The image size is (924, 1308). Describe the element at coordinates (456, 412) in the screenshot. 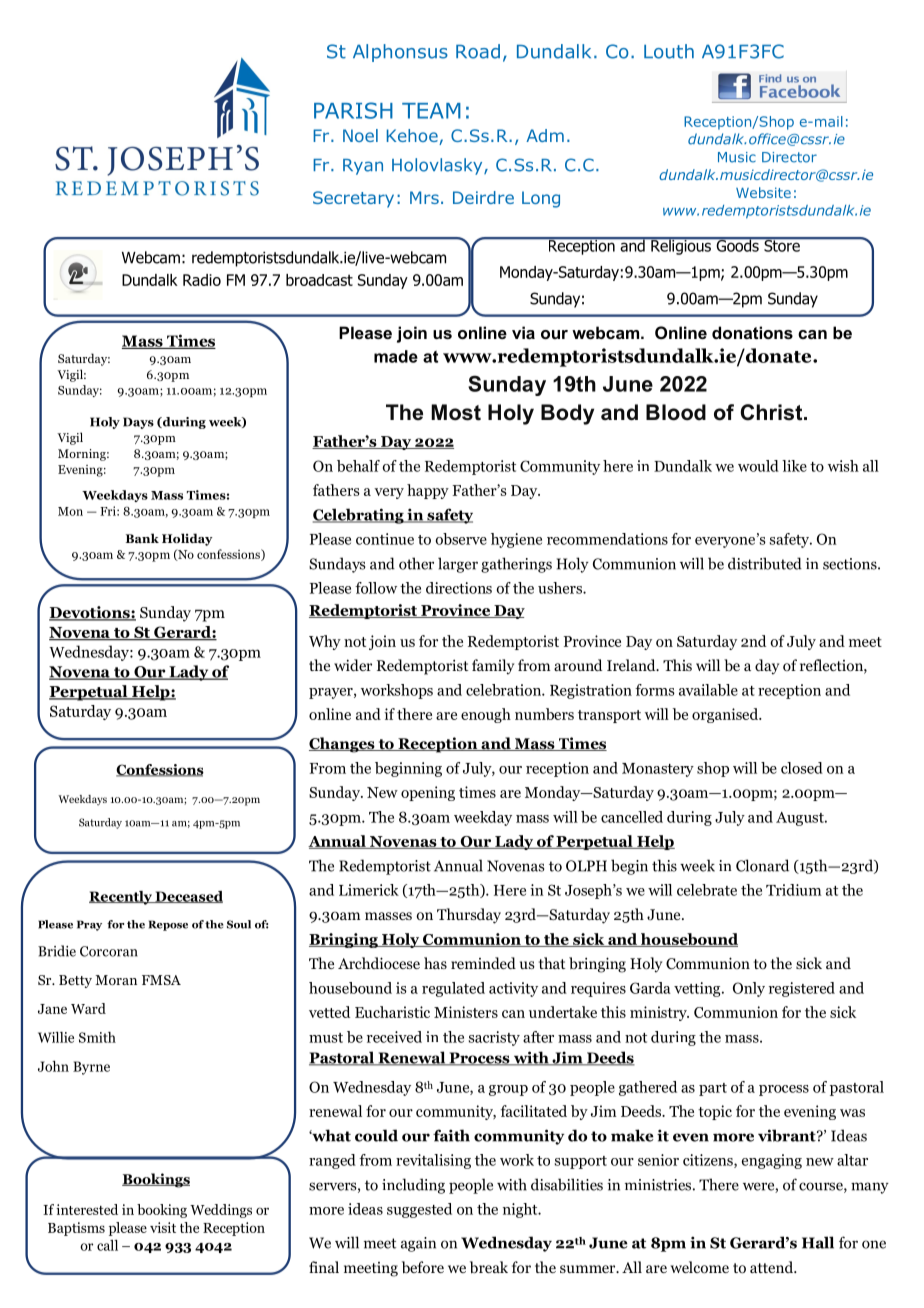

I see `Most` at that location.
